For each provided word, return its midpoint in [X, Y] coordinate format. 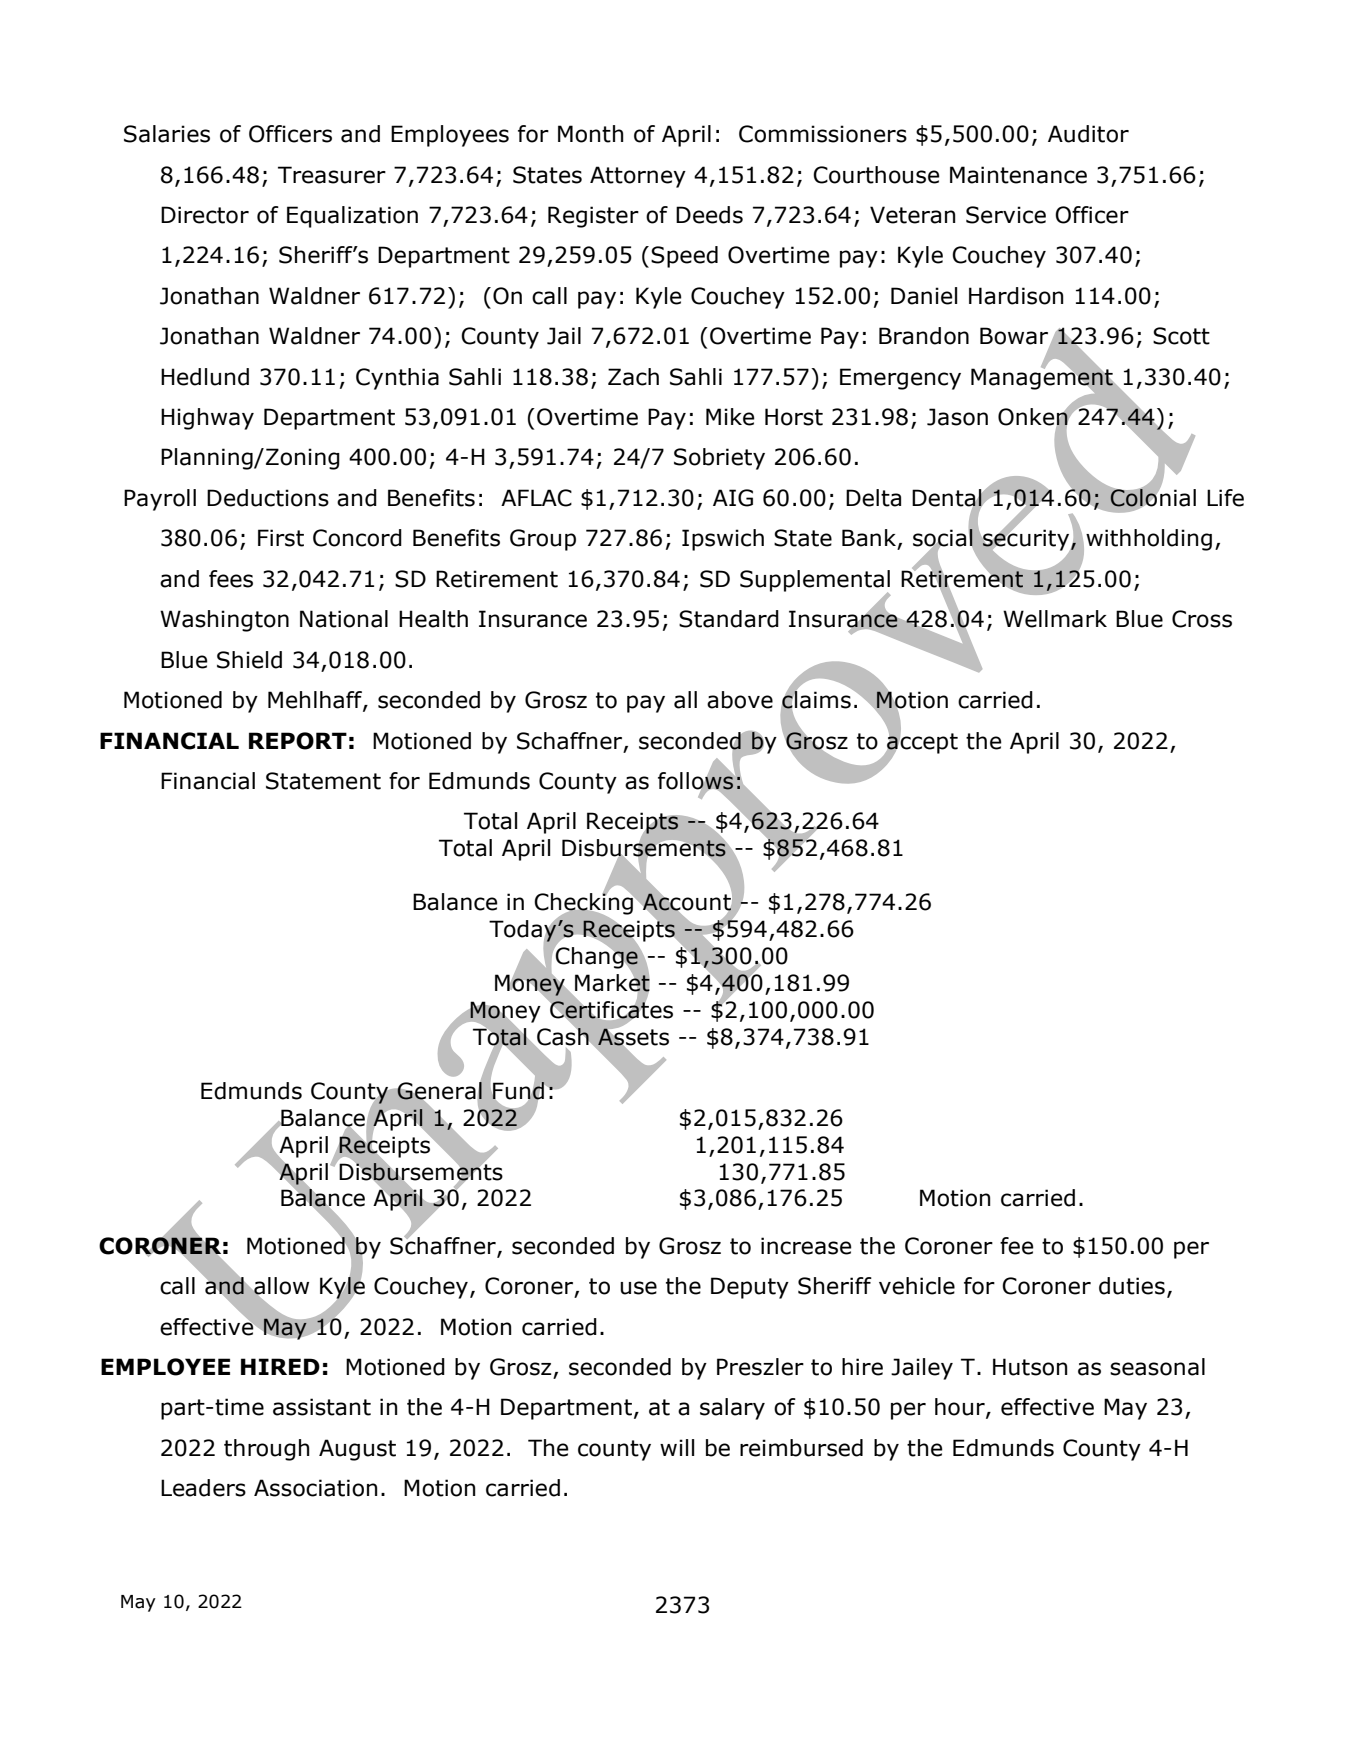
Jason [957, 417]
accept [921, 743]
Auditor [1088, 134]
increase [806, 1246]
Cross [1202, 619]
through [266, 1450]
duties [1132, 1286]
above [740, 700]
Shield [249, 660]
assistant [322, 1407]
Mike [730, 417]
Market [612, 983]
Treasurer [332, 175]
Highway [207, 419]
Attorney [638, 177]
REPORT [298, 741]
